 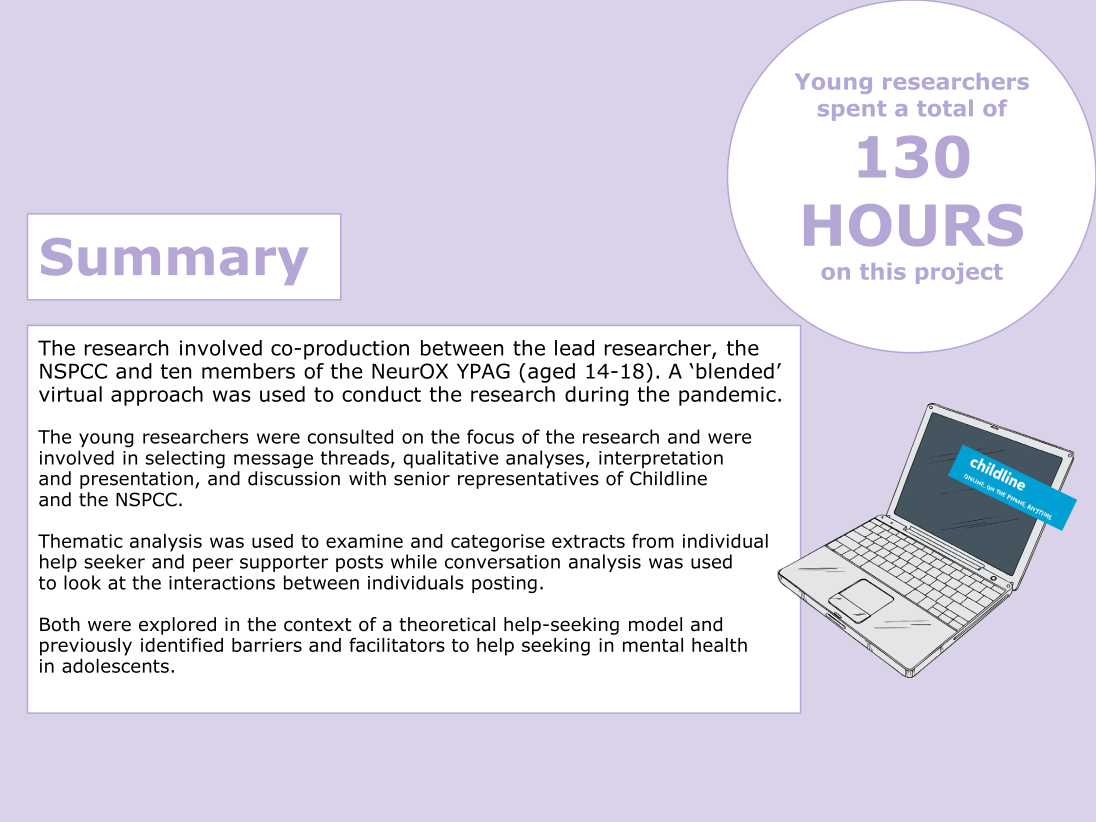 What do you see at coordinates (447, 624) in the screenshot?
I see `theoretical` at bounding box center [447, 624].
